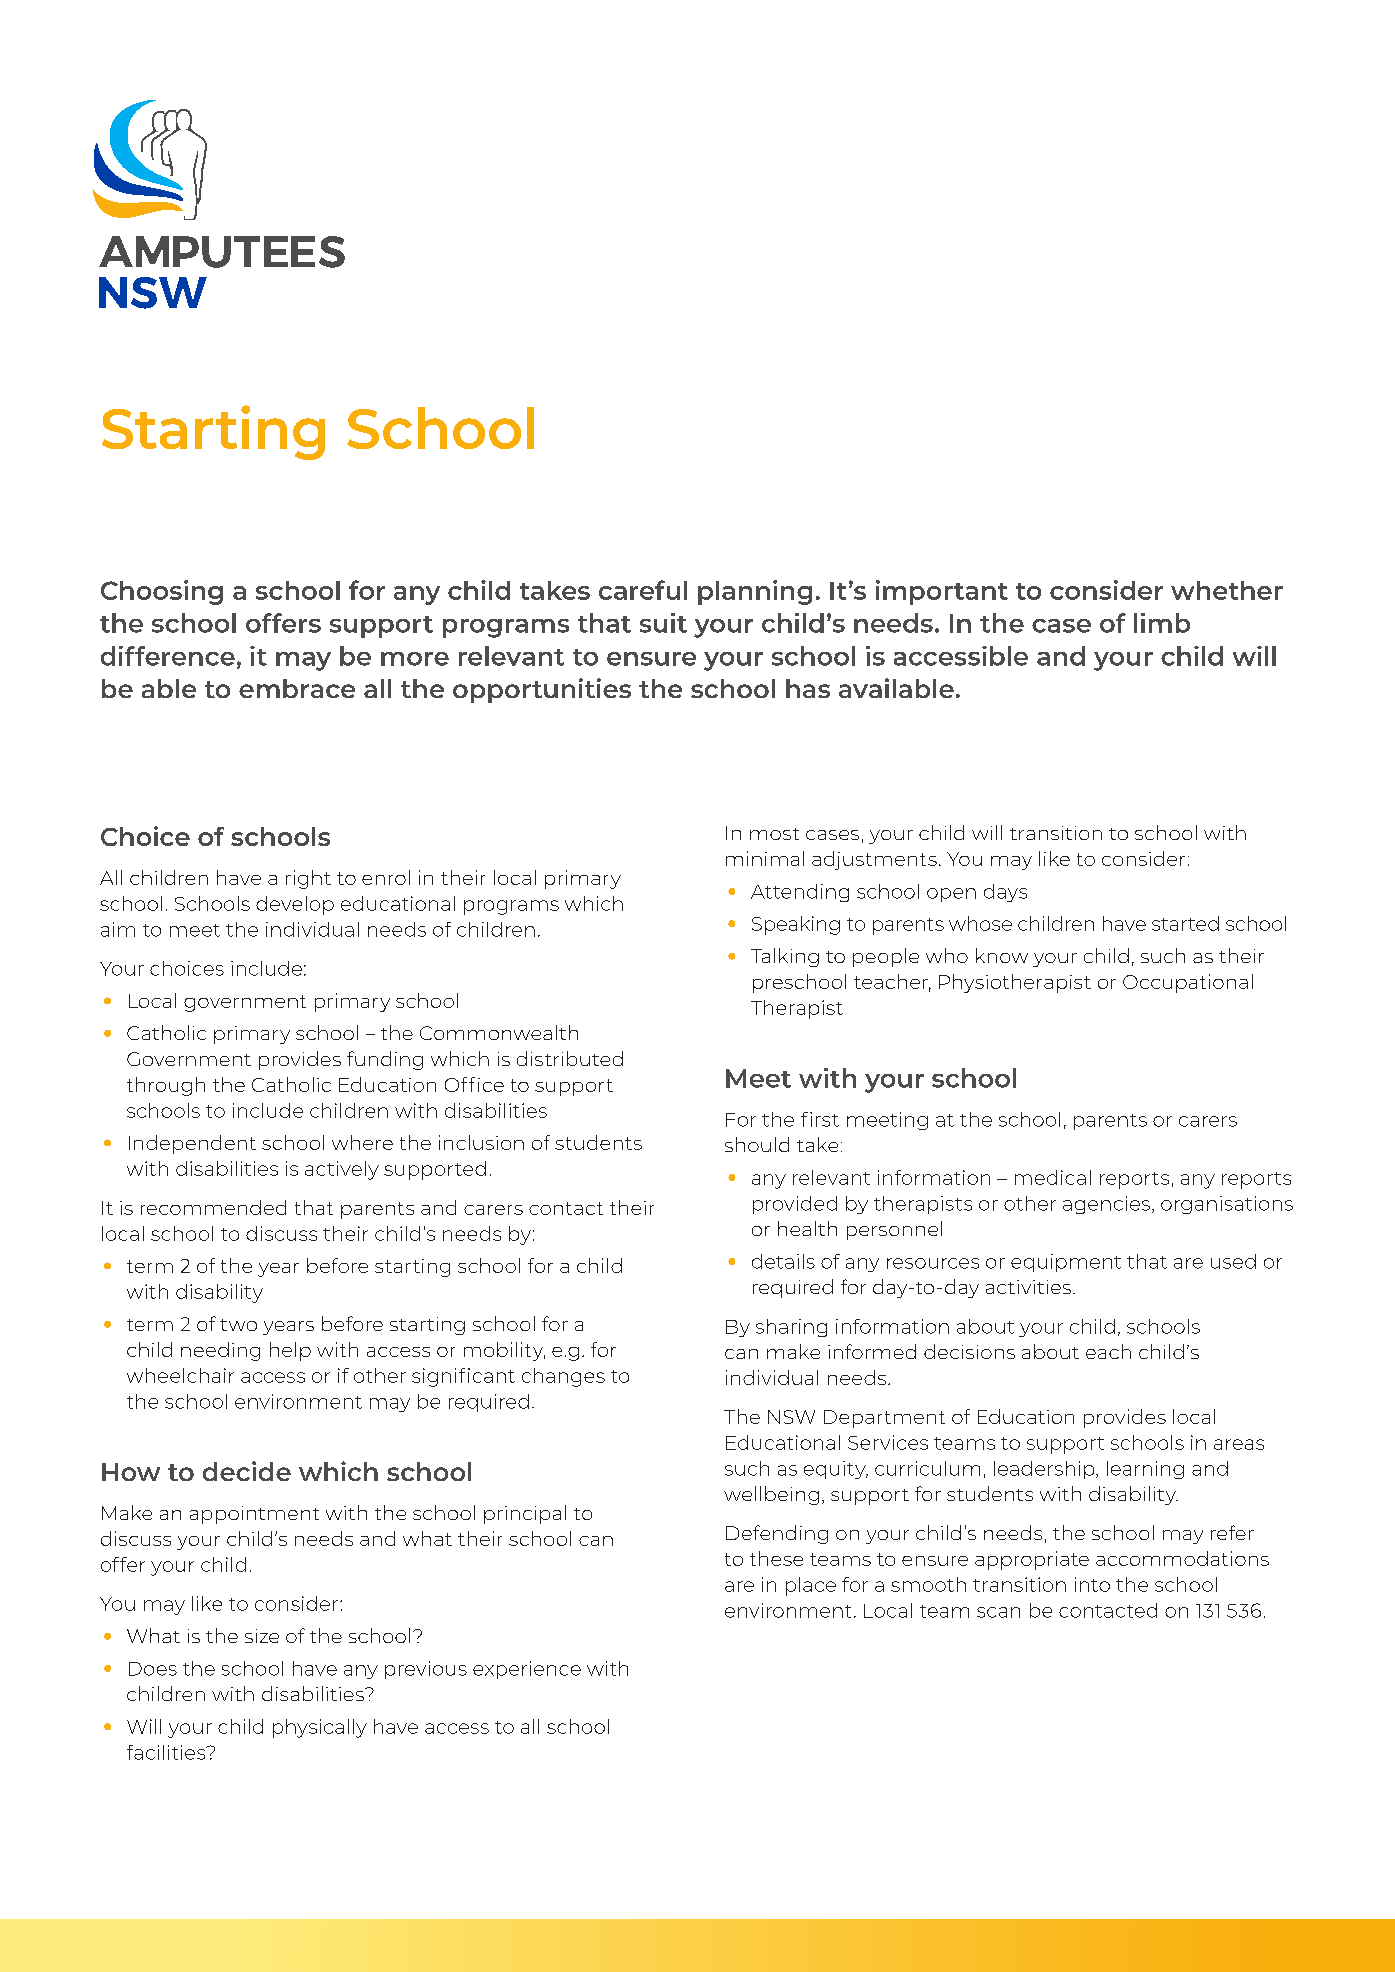 The image size is (1395, 1972). I want to click on physically, so click(320, 1728).
